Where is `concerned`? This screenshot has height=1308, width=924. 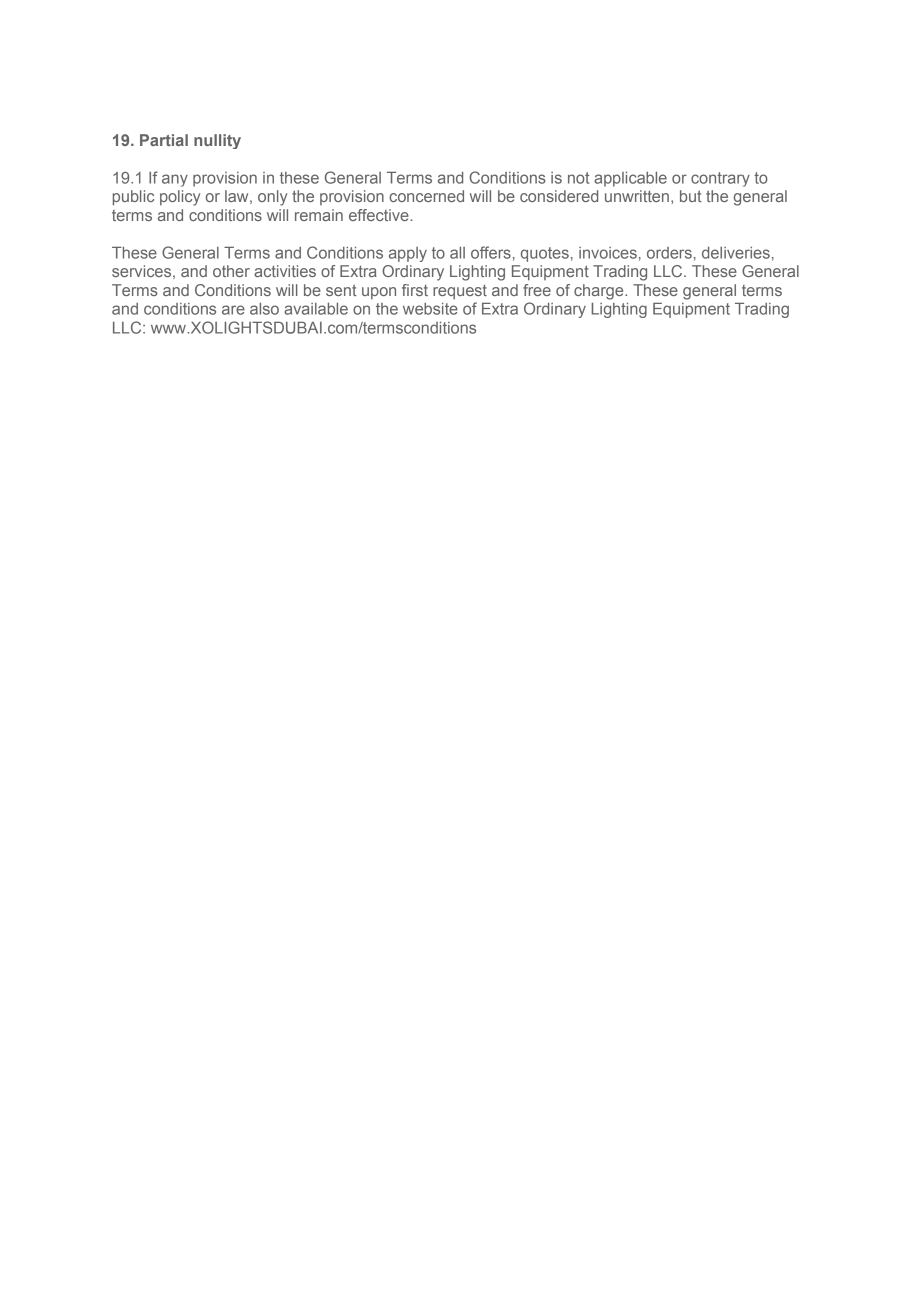
concerned is located at coordinates (426, 196).
